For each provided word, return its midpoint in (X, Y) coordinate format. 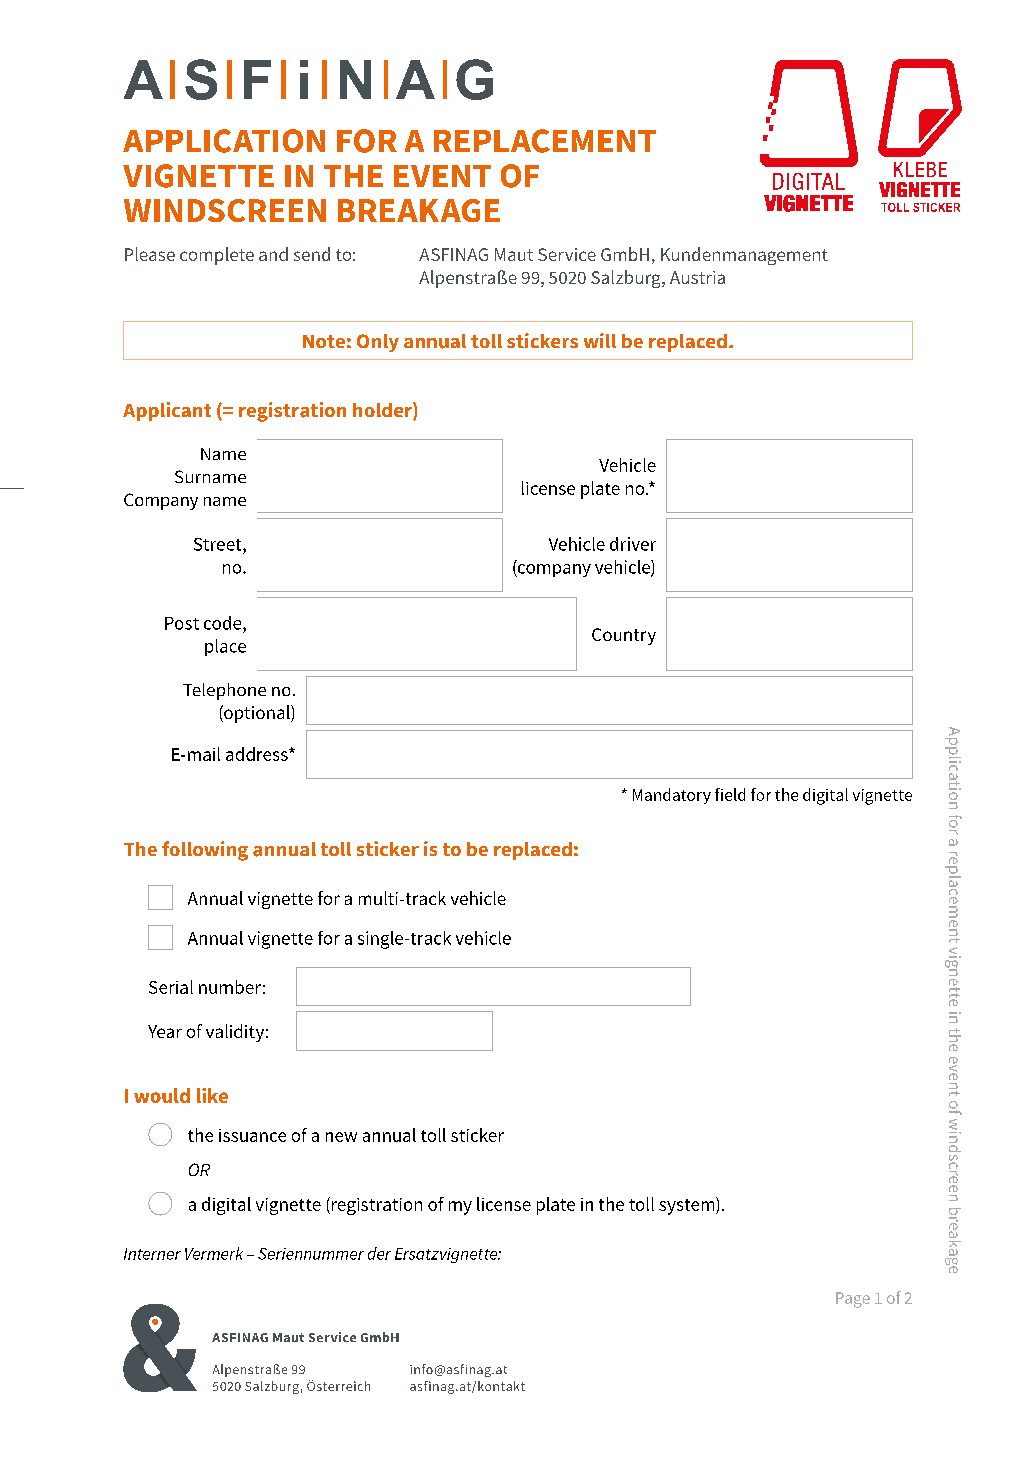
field (730, 794)
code (224, 623)
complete (217, 256)
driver (633, 544)
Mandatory (672, 796)
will (600, 340)
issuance (252, 1135)
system (688, 1206)
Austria (697, 277)
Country (624, 636)
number (230, 987)
